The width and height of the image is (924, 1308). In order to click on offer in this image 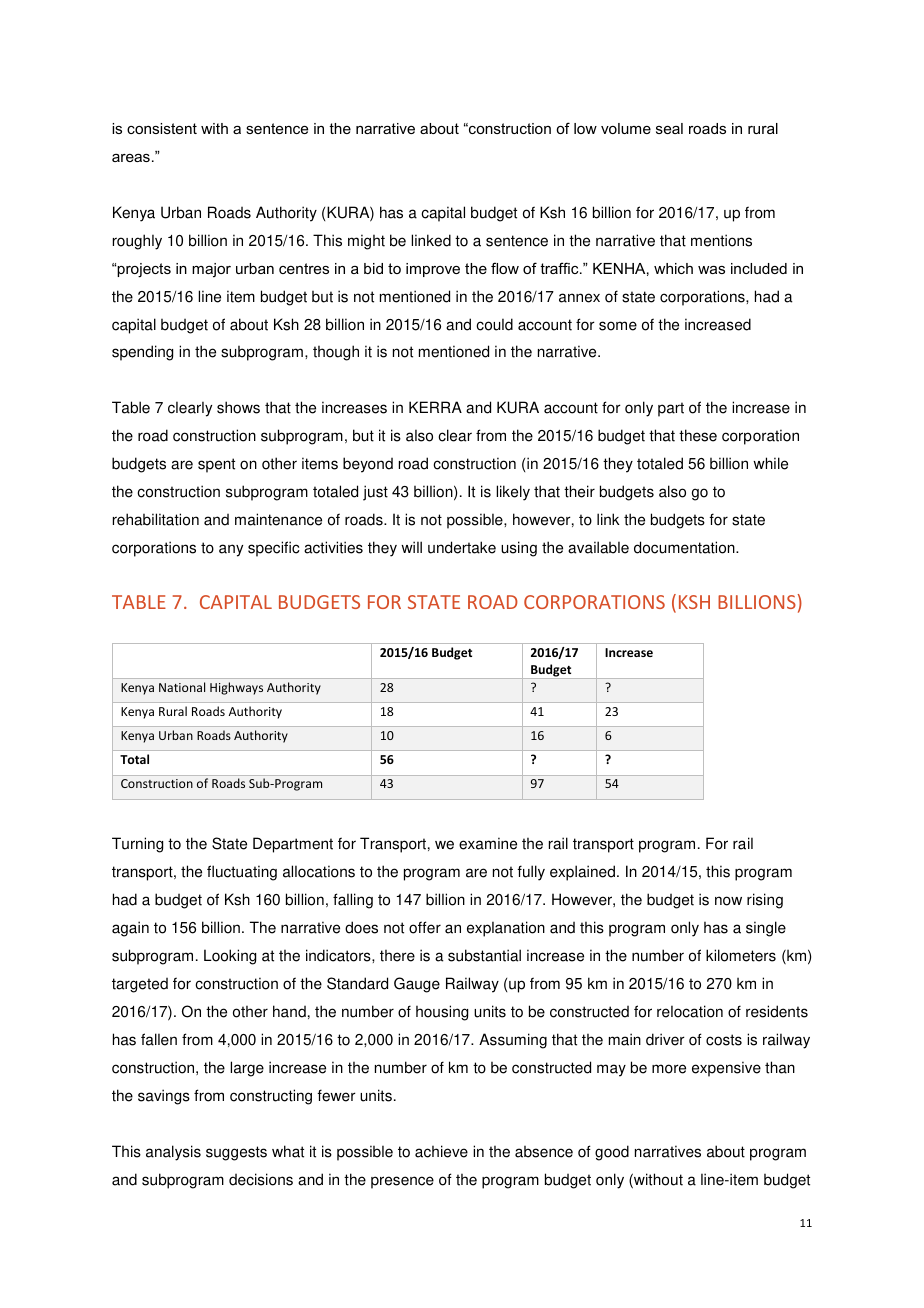, I will do `click(425, 927)`.
